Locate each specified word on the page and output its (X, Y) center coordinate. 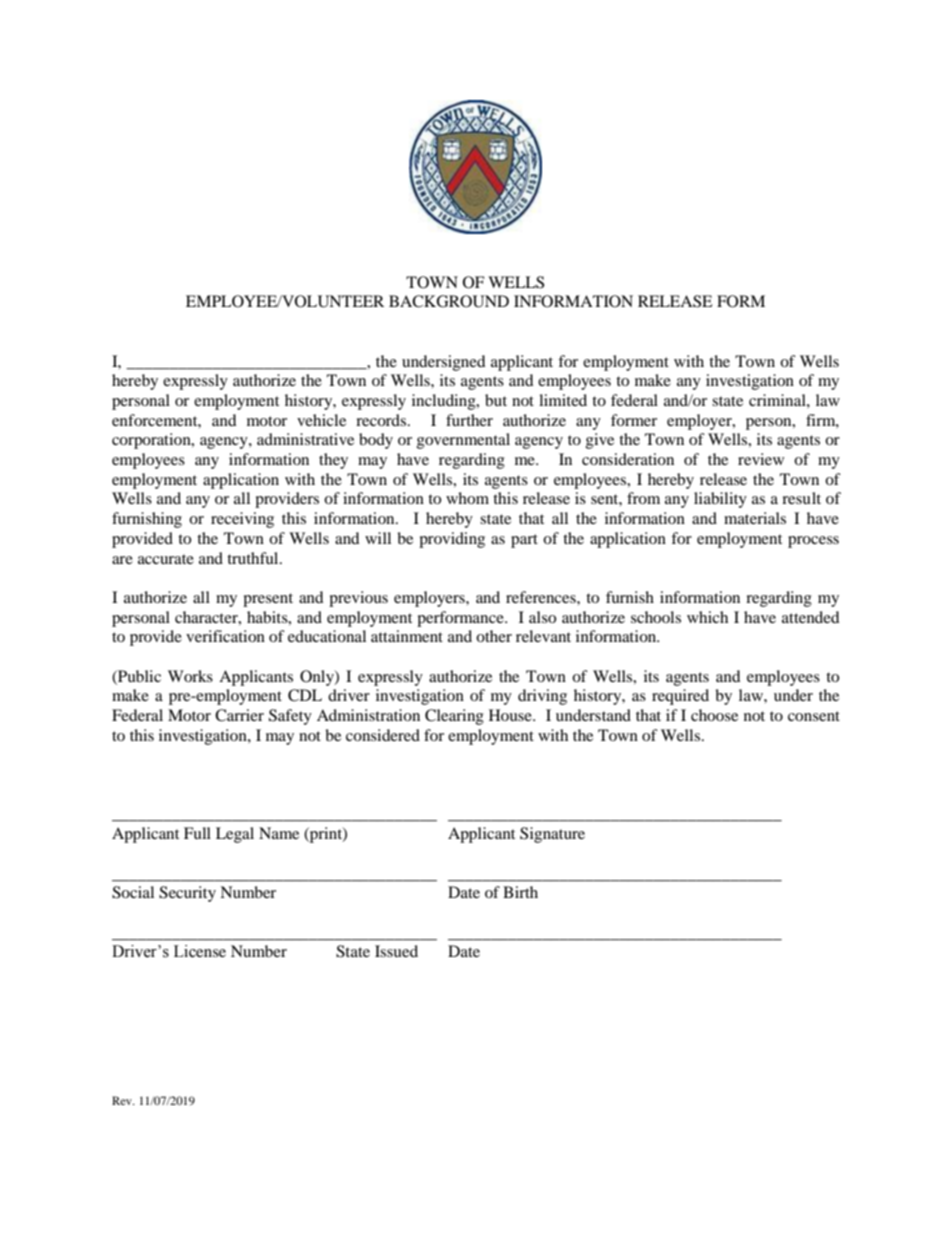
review (761, 459)
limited (563, 400)
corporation (152, 441)
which (707, 617)
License (200, 951)
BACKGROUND (449, 301)
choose (714, 715)
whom (467, 498)
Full (197, 833)
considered (383, 735)
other (494, 636)
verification (225, 636)
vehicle (321, 420)
